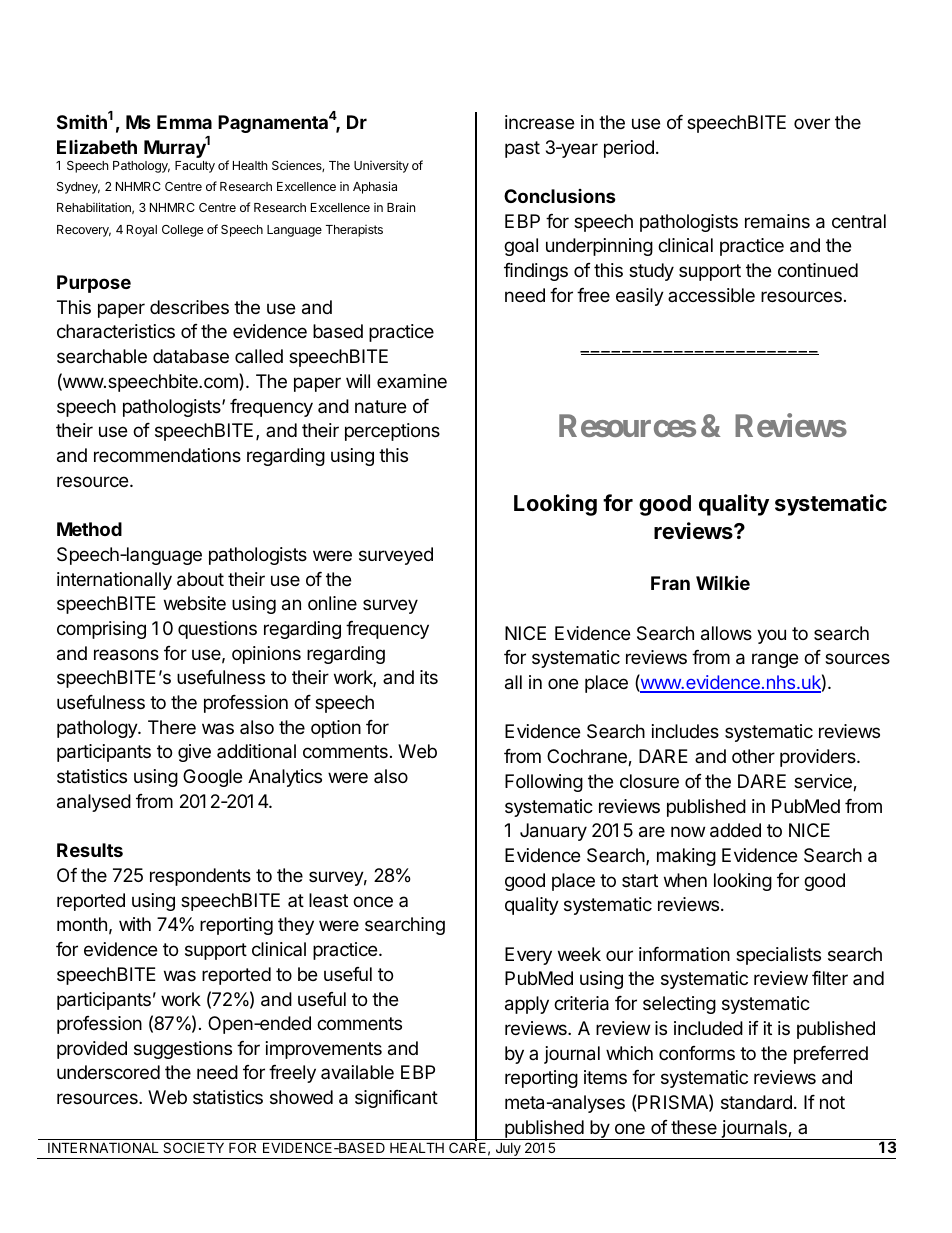 Image resolution: width=952 pixels, height=1233 pixels. What do you see at coordinates (392, 432) in the document?
I see `perceptions` at bounding box center [392, 432].
